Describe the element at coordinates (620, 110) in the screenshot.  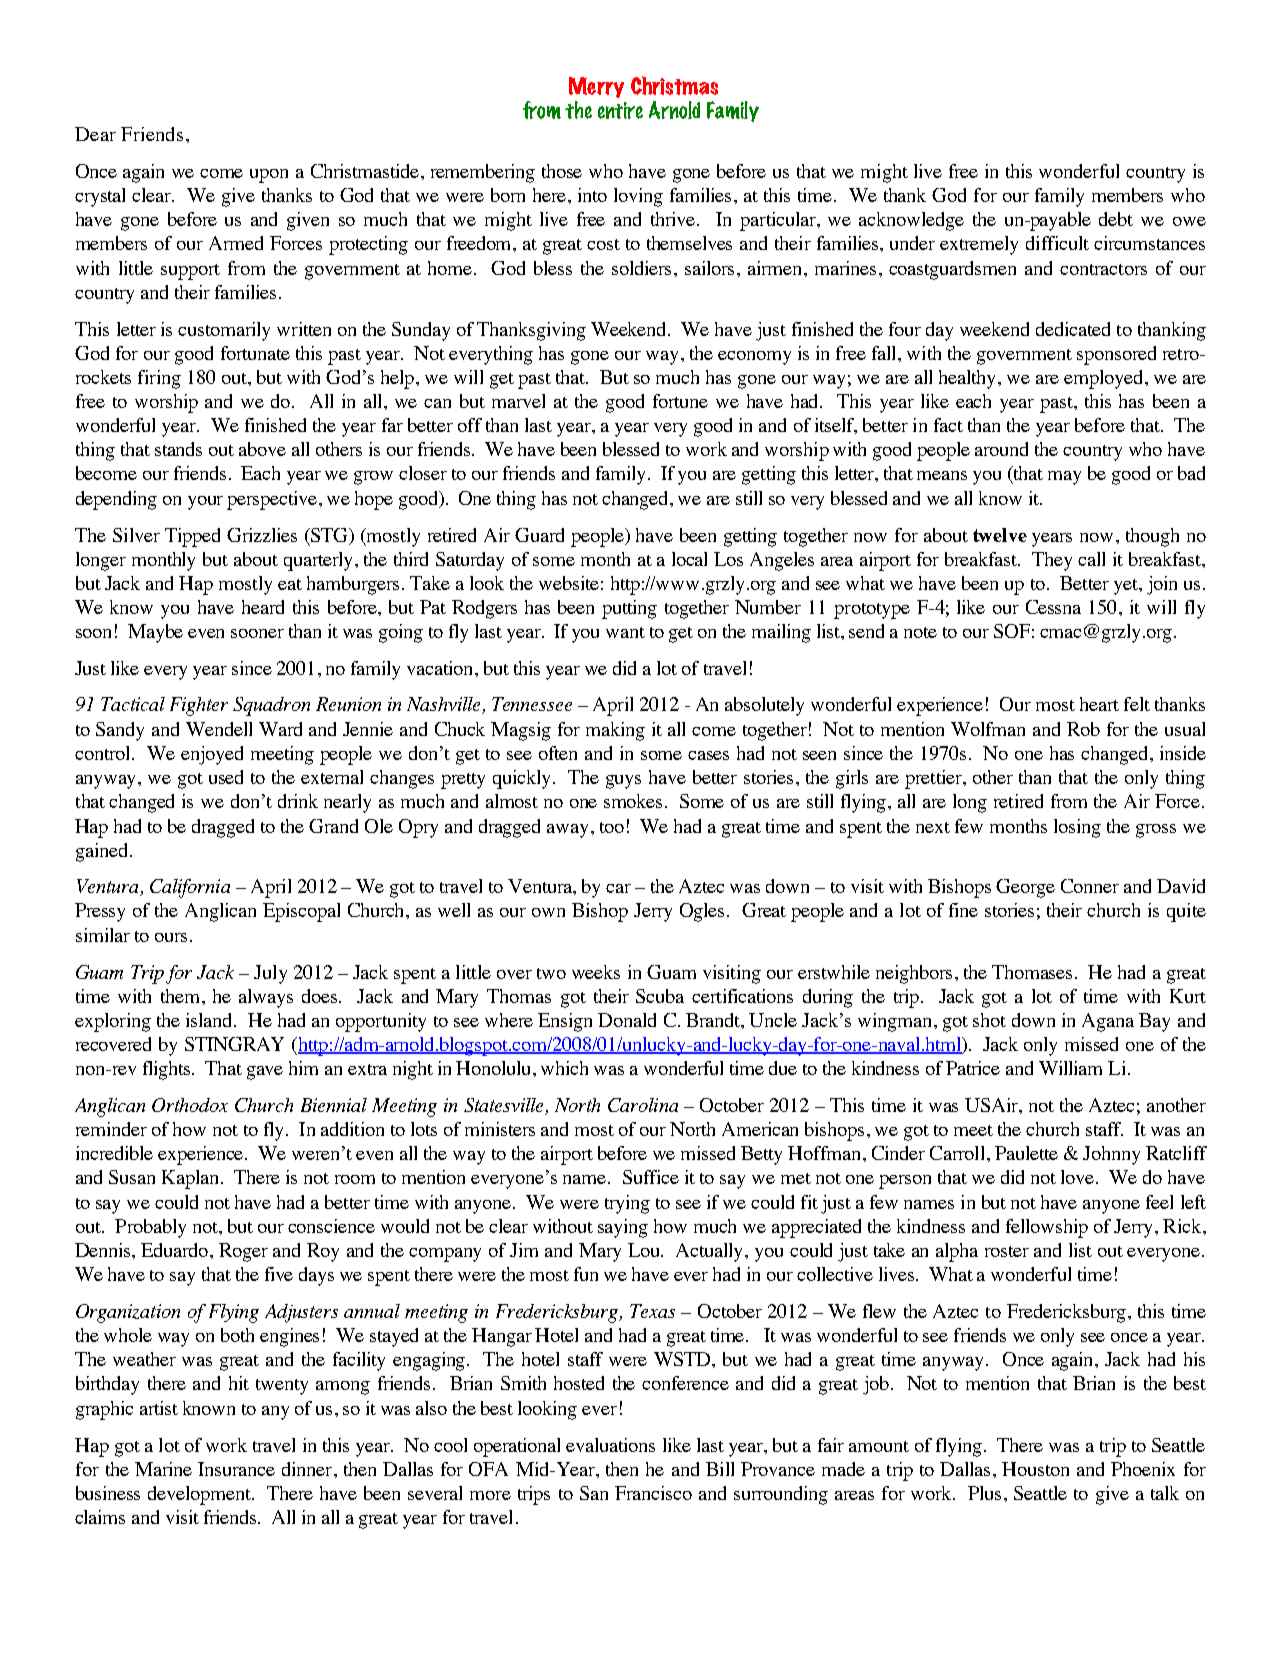
I see `entire` at that location.
